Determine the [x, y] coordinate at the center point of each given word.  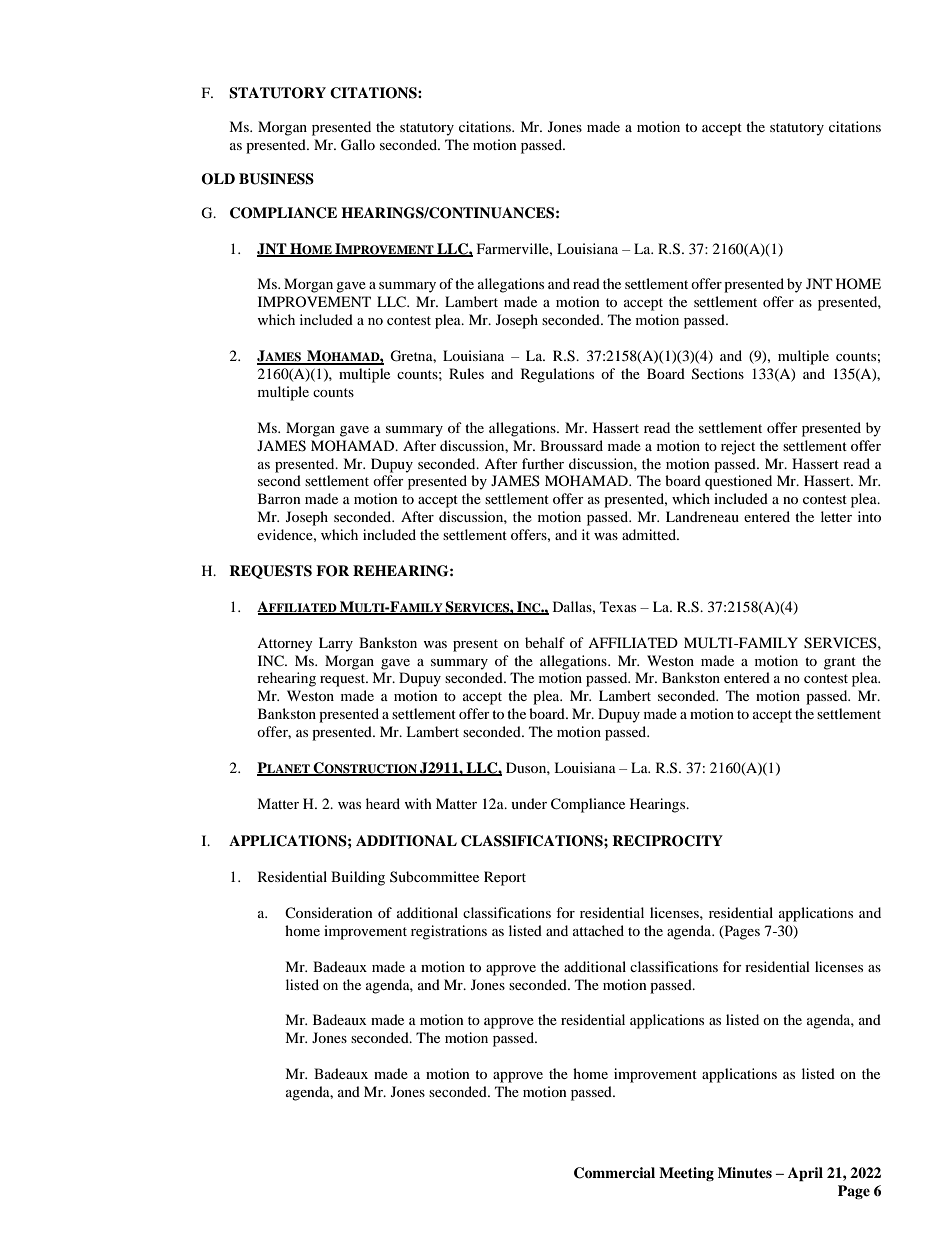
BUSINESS [276, 179]
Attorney [285, 645]
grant [840, 663]
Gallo [358, 145]
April [805, 1174]
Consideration [329, 912]
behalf [545, 642]
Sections [718, 374]
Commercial [614, 1173]
